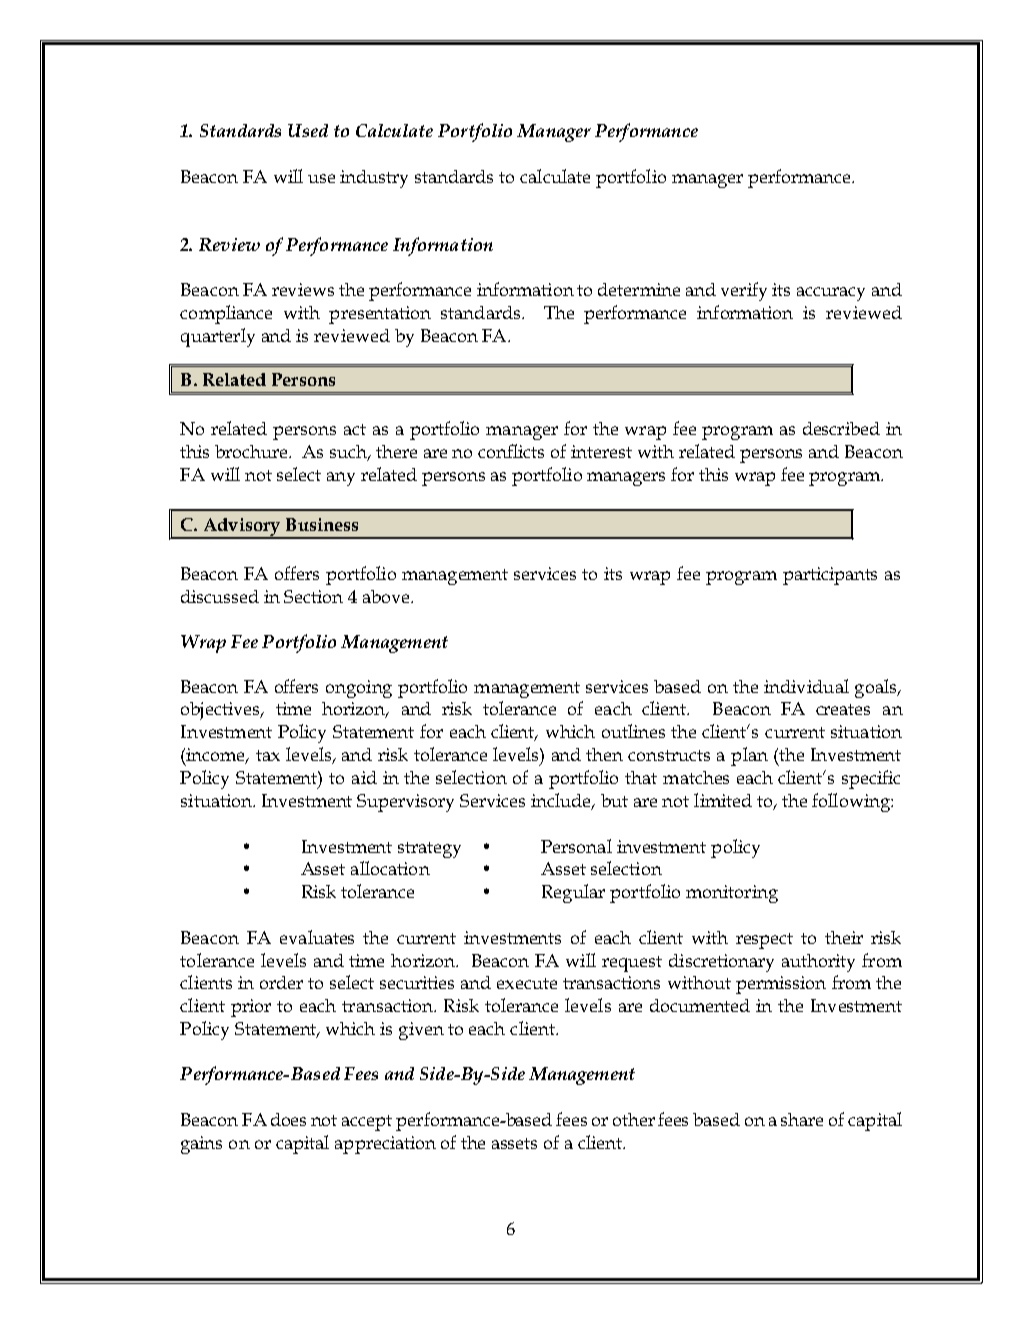 This page has height=1323, width=1022. Describe the element at coordinates (802, 1119) in the page. I see `share` at that location.
